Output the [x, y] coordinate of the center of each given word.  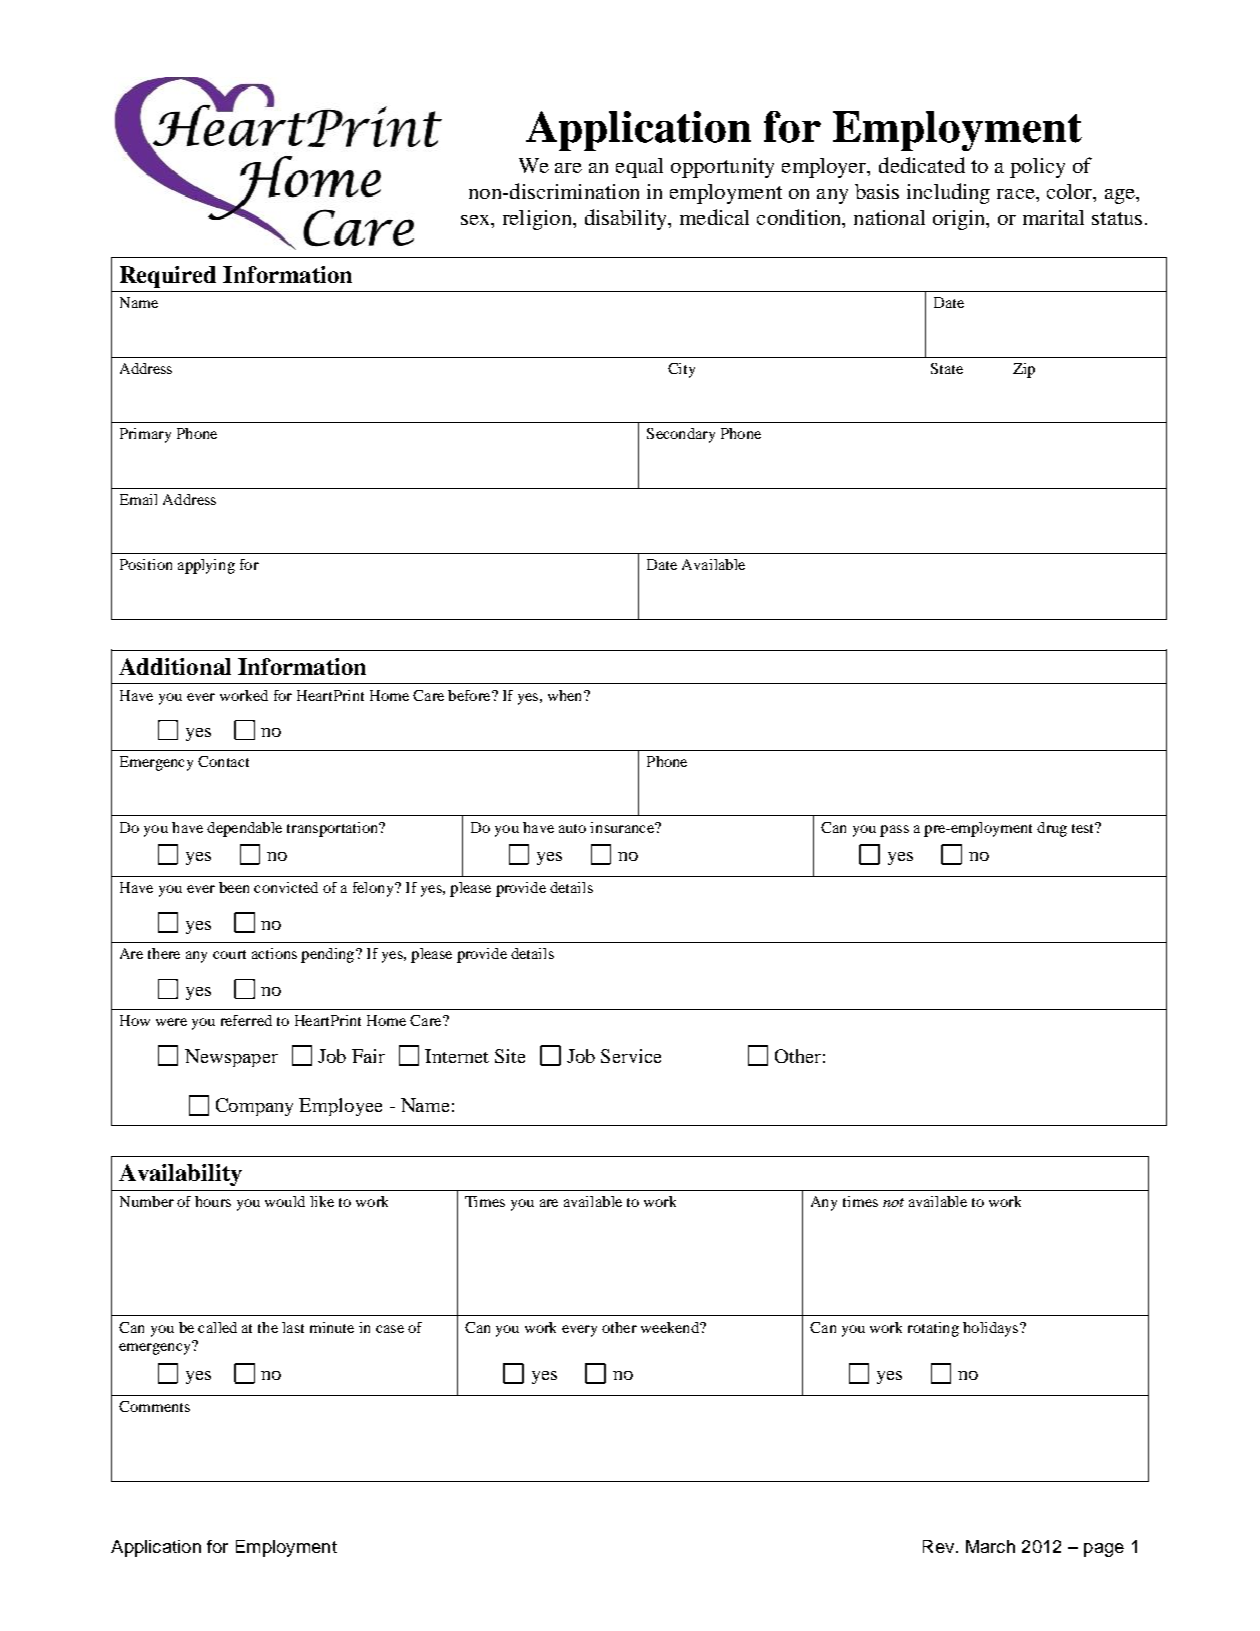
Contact [223, 761]
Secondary [681, 435]
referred [246, 1020]
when [566, 695]
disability [627, 219]
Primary [145, 435]
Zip [1024, 370]
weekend [671, 1327]
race [1017, 194]
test [1084, 827]
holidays [990, 1329]
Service [631, 1056]
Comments [154, 1406]
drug [1052, 829]
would [285, 1201]
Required [168, 277]
